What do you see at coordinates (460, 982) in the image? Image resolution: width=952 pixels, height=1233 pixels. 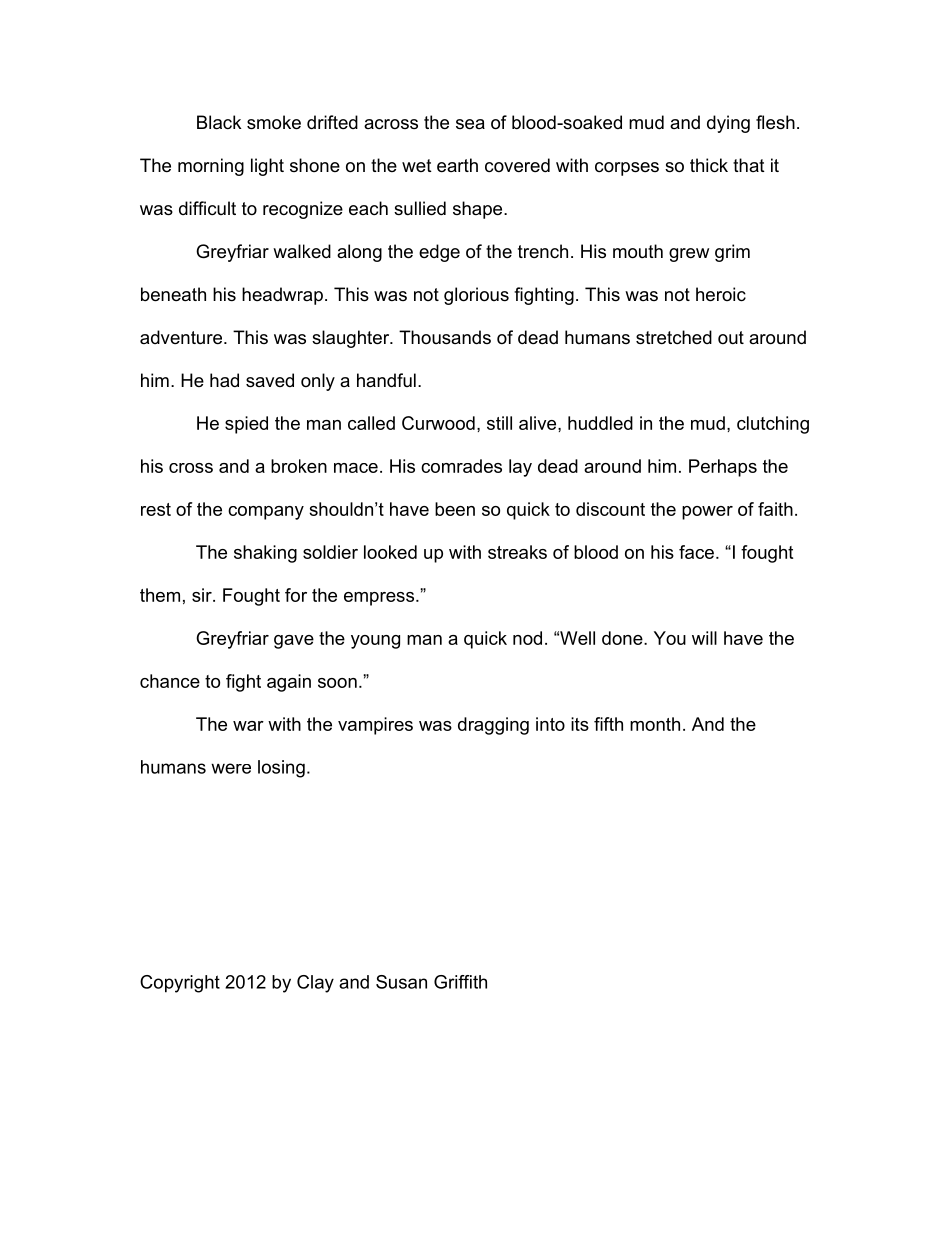 I see `Griffith` at bounding box center [460, 982].
